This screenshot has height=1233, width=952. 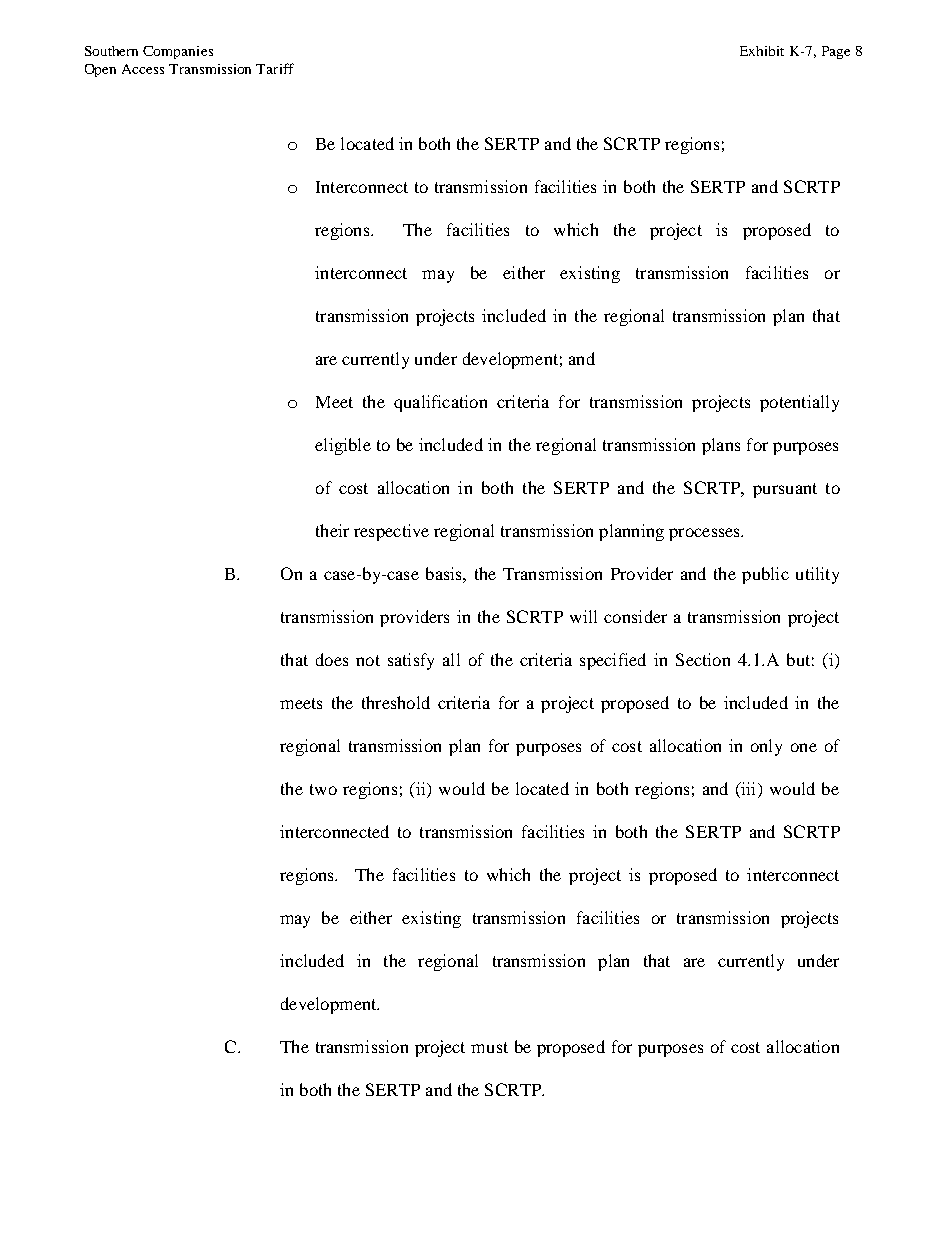 What do you see at coordinates (275, 68) in the screenshot?
I see `Tariff` at bounding box center [275, 68].
